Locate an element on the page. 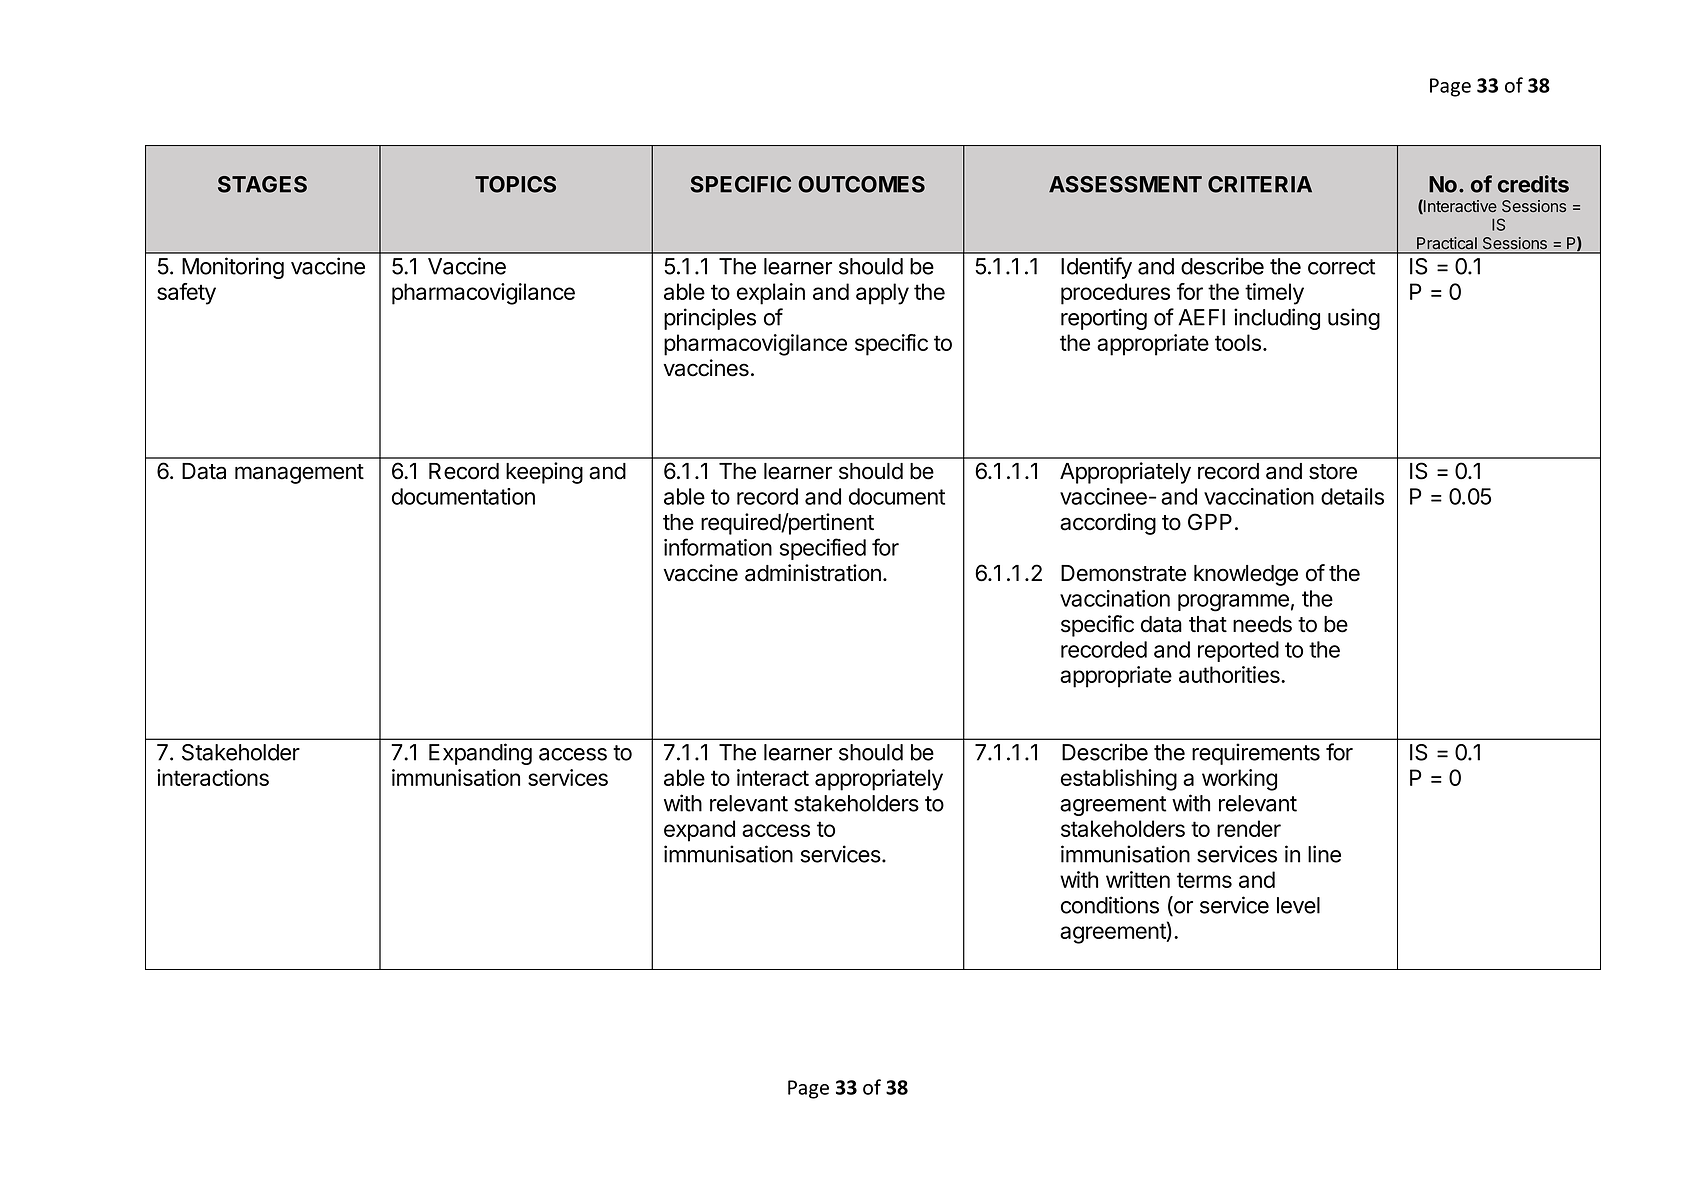 This image has width=1695, height=1199. specified is located at coordinates (823, 549).
